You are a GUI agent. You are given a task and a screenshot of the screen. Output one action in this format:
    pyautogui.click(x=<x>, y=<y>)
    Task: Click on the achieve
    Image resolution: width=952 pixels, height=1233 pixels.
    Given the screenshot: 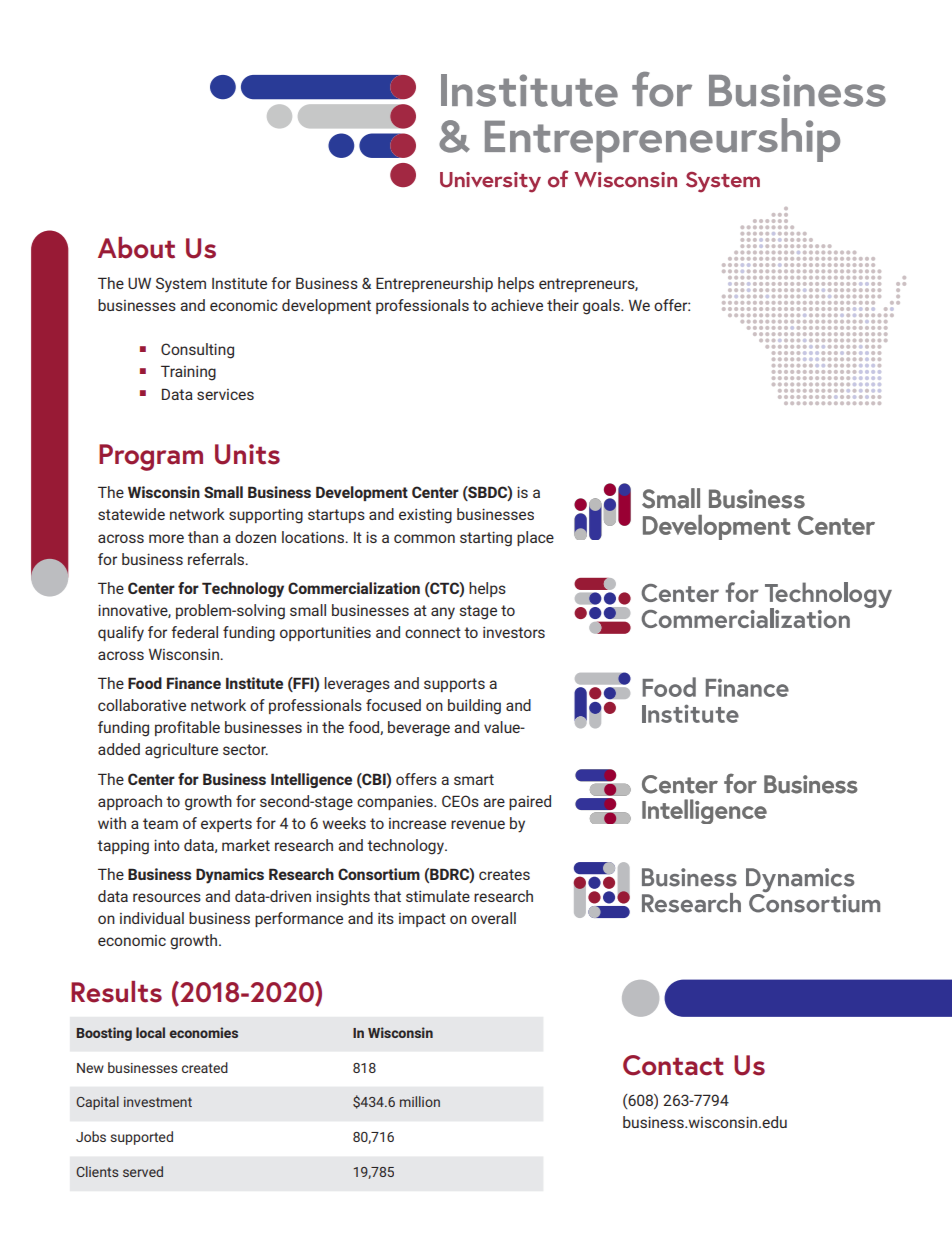 What is the action you would take?
    pyautogui.click(x=517, y=305)
